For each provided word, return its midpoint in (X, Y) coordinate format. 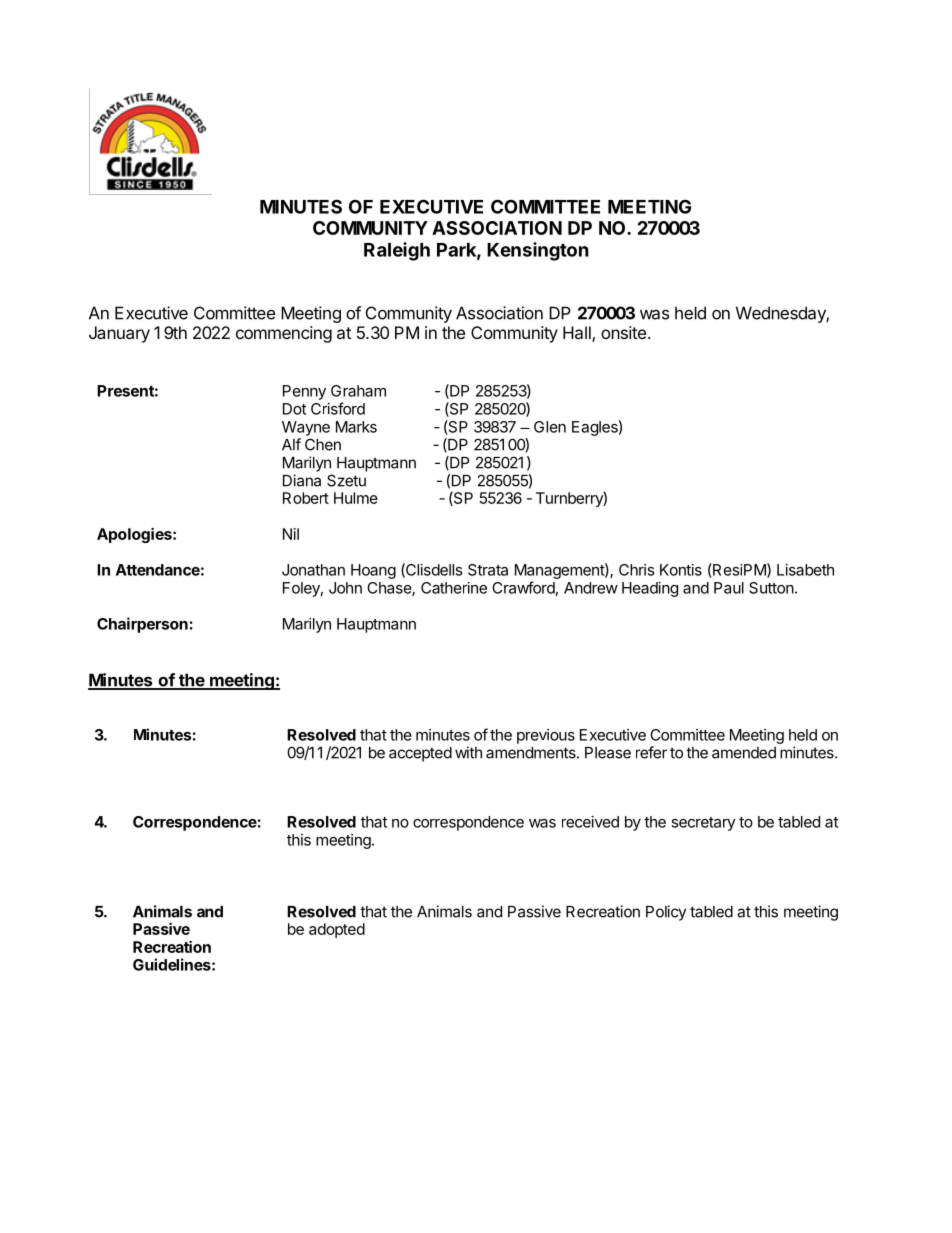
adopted (337, 930)
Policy (666, 913)
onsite (623, 332)
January (119, 334)
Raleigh (397, 251)
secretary (703, 824)
